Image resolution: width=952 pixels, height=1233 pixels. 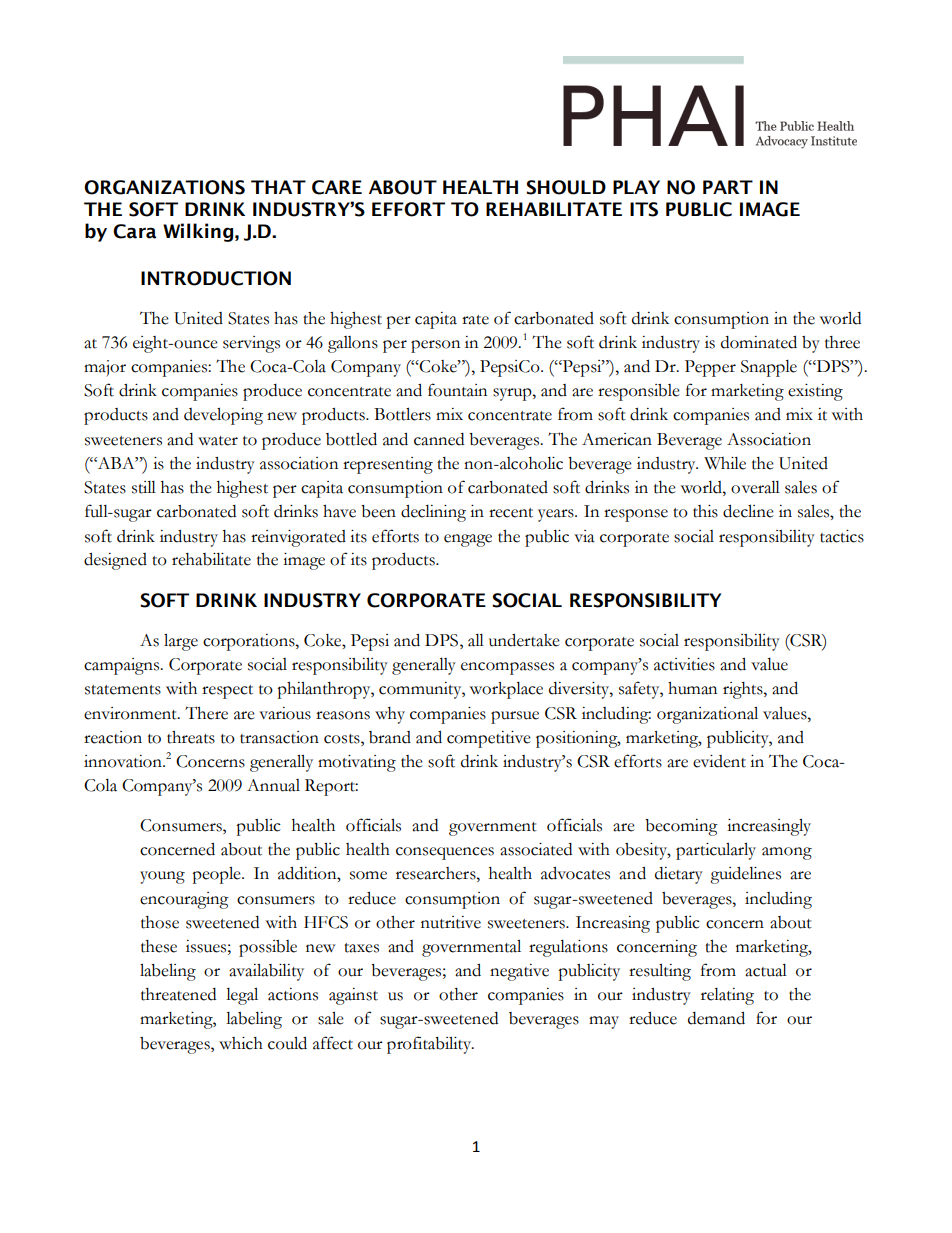 What do you see at coordinates (636, 187) in the screenshot?
I see `PLAY` at bounding box center [636, 187].
